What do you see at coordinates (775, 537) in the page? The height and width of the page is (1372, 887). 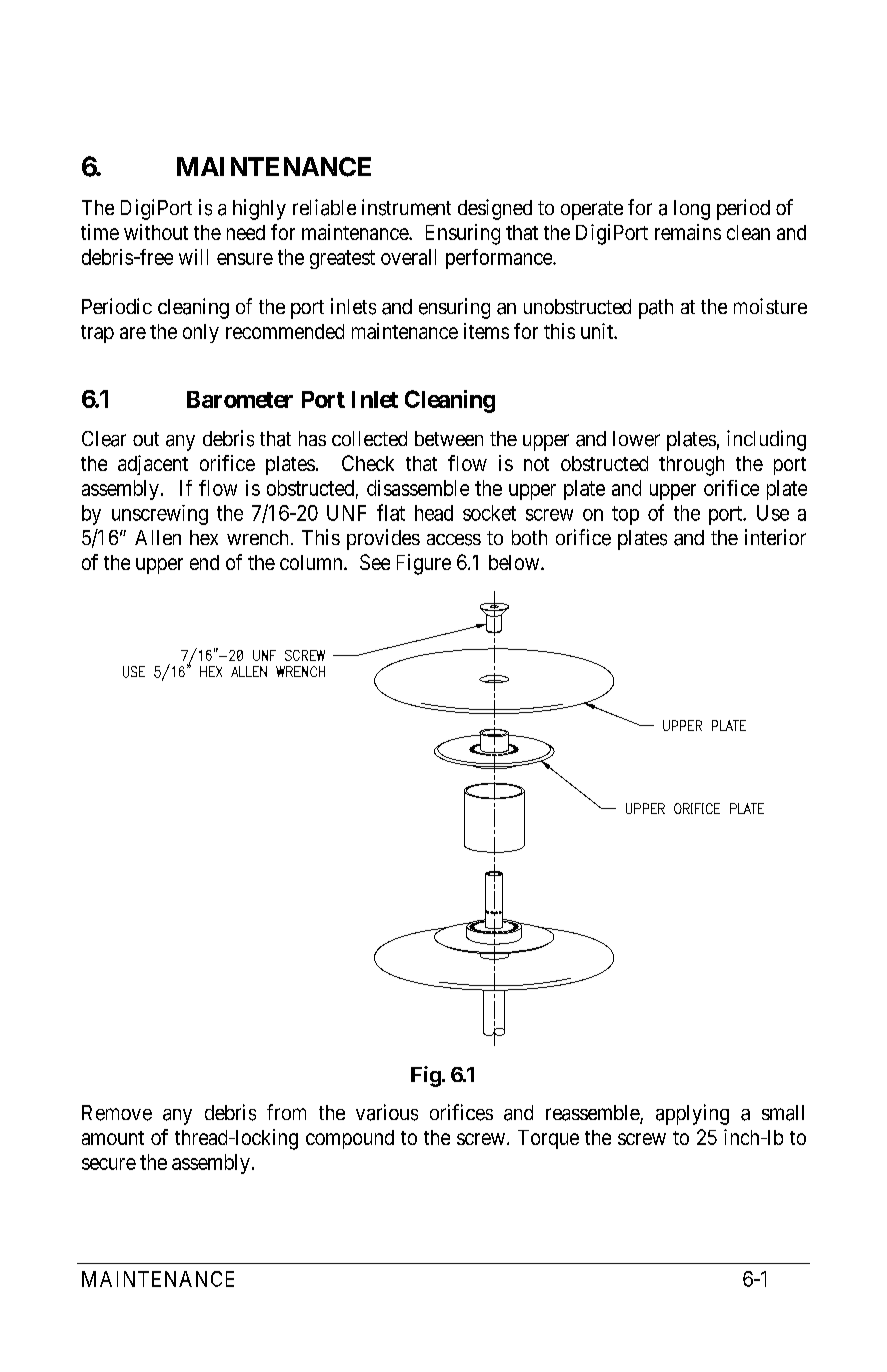 I see `interior` at bounding box center [775, 537].
